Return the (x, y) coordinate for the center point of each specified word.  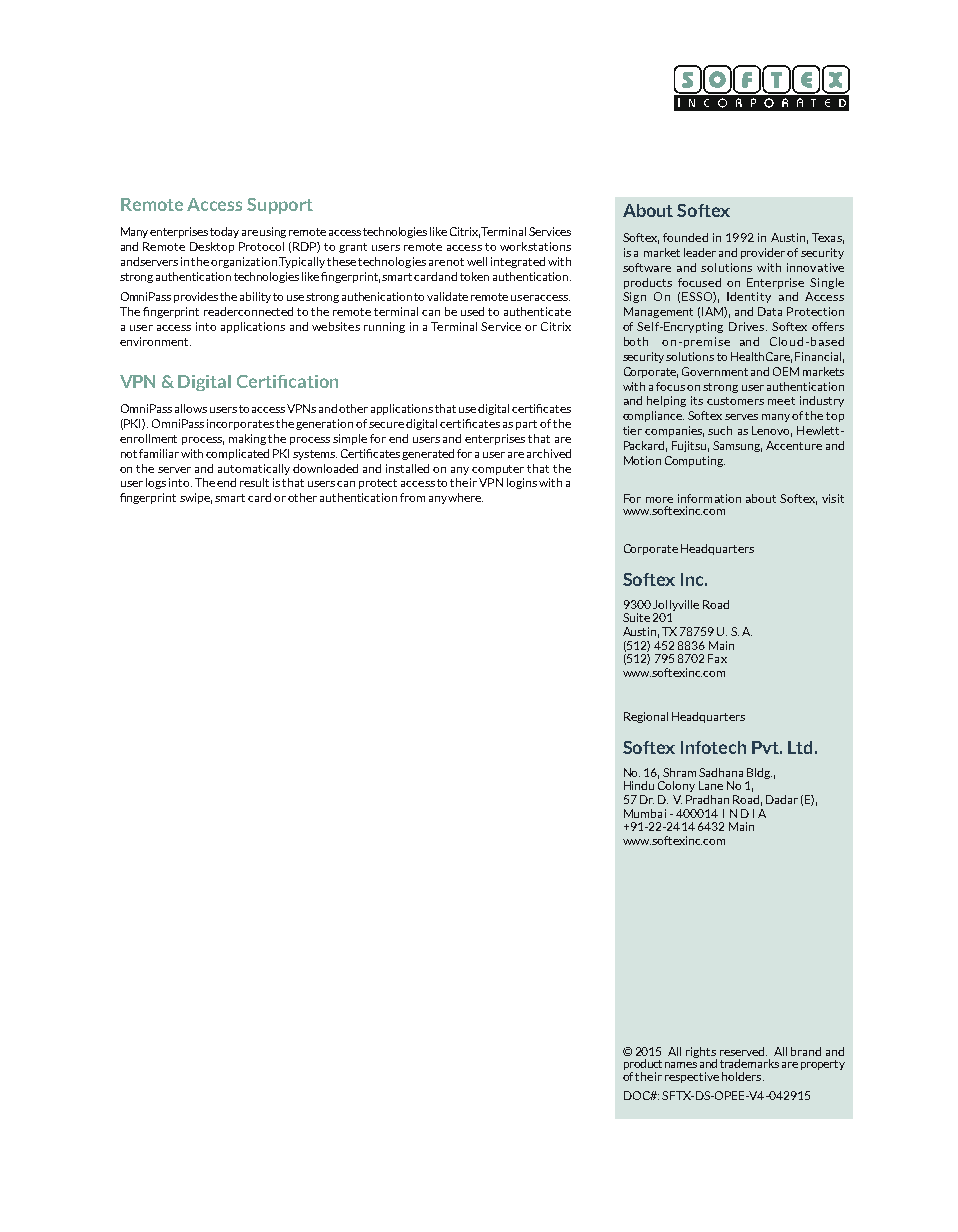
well (477, 261)
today (224, 232)
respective (692, 1077)
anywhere (456, 498)
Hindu (639, 785)
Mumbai (645, 813)
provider (764, 253)
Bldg (759, 773)
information (709, 498)
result (254, 482)
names (681, 1065)
